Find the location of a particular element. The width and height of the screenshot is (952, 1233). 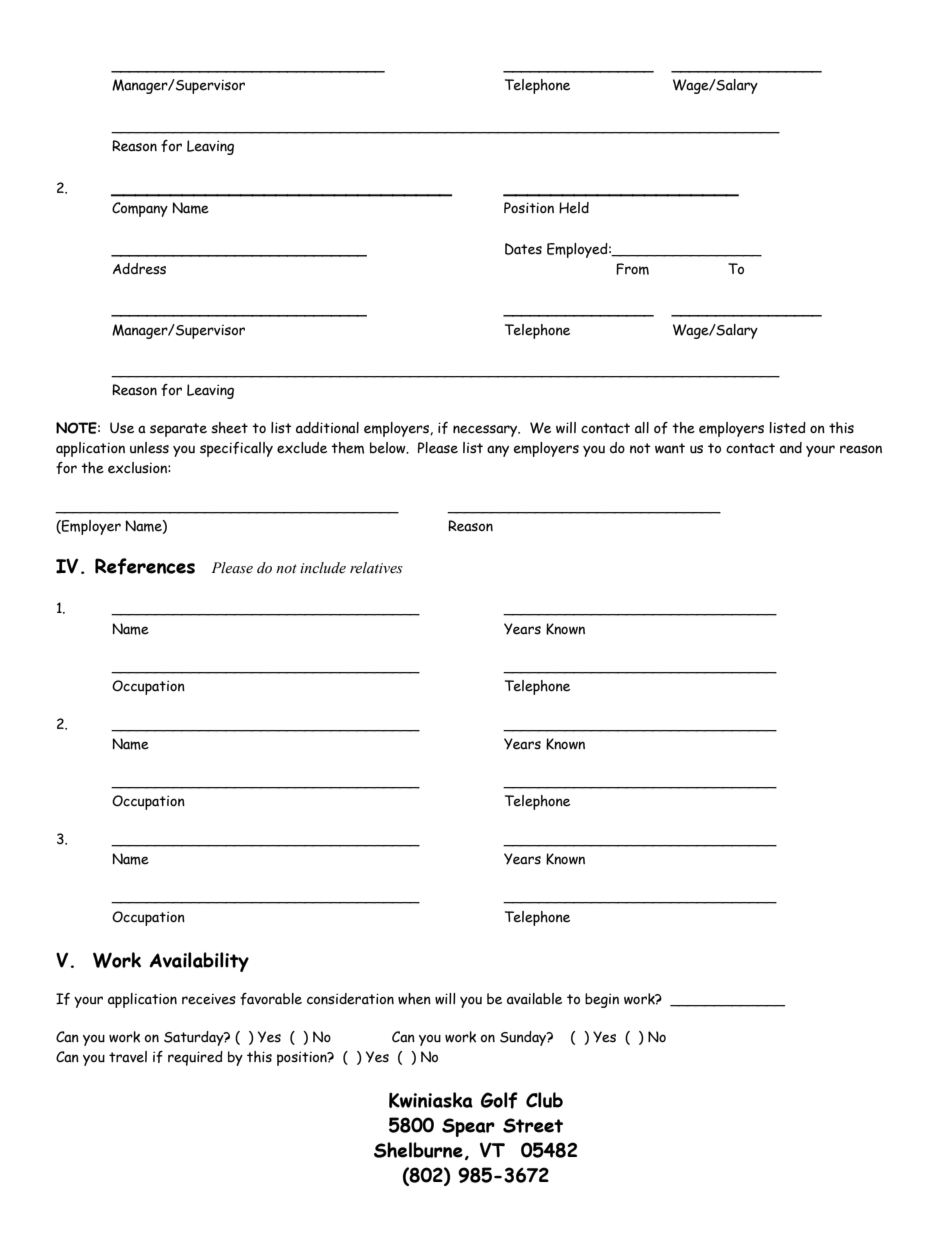

required is located at coordinates (195, 1058).
